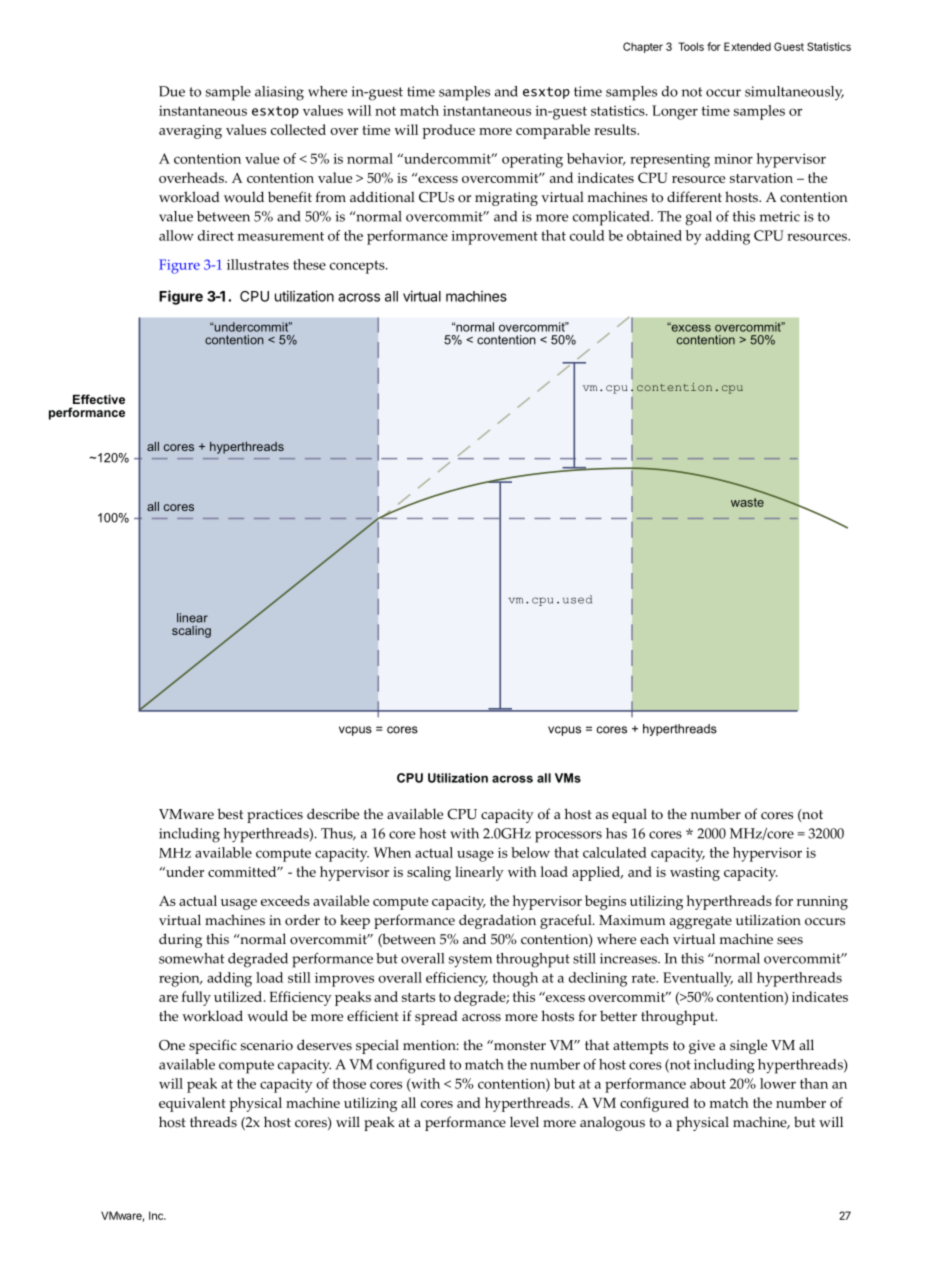 The width and height of the screenshot is (952, 1270). Describe the element at coordinates (747, 46) in the screenshot. I see `Extended` at that location.
